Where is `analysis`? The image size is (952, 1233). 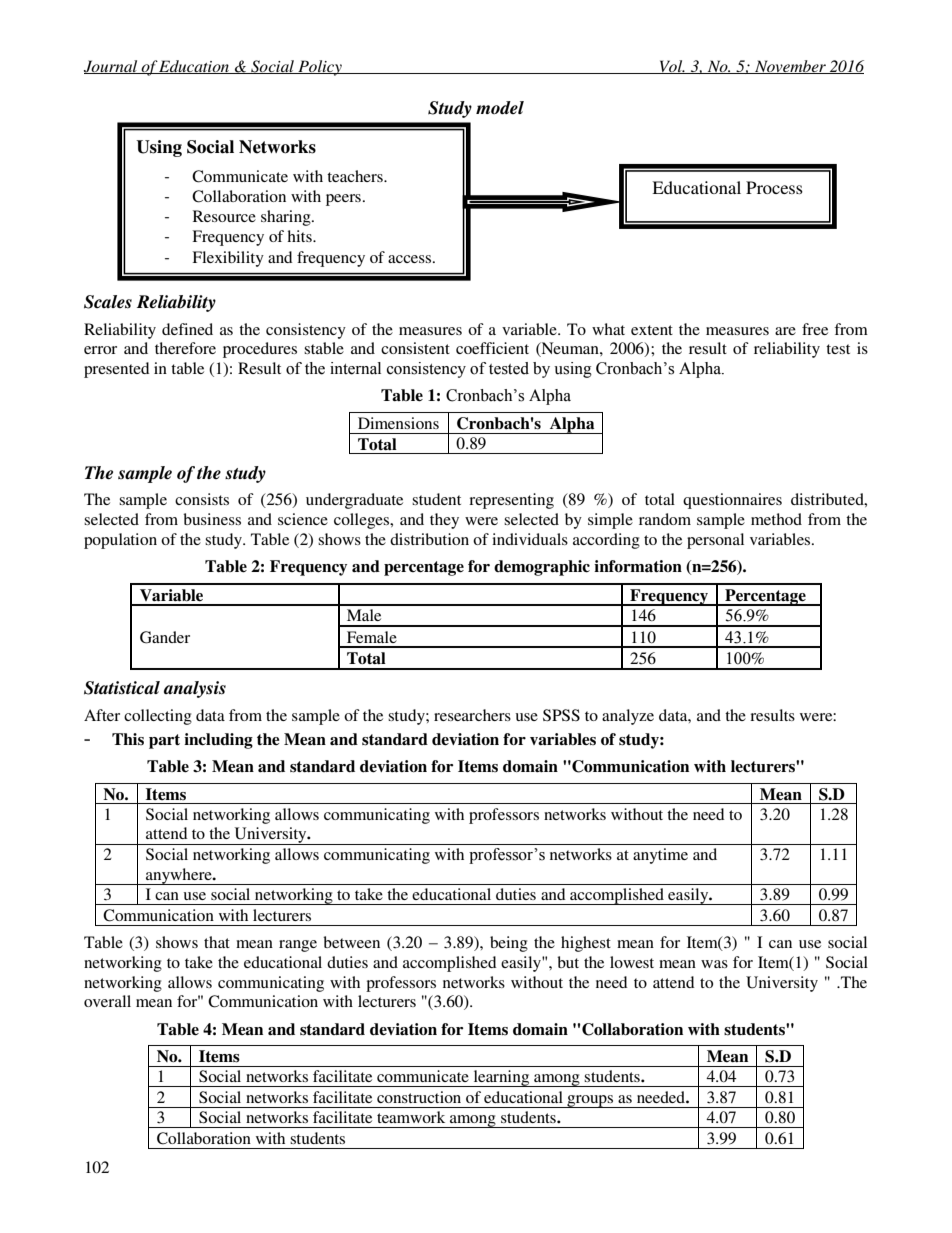
analysis is located at coordinates (195, 689).
